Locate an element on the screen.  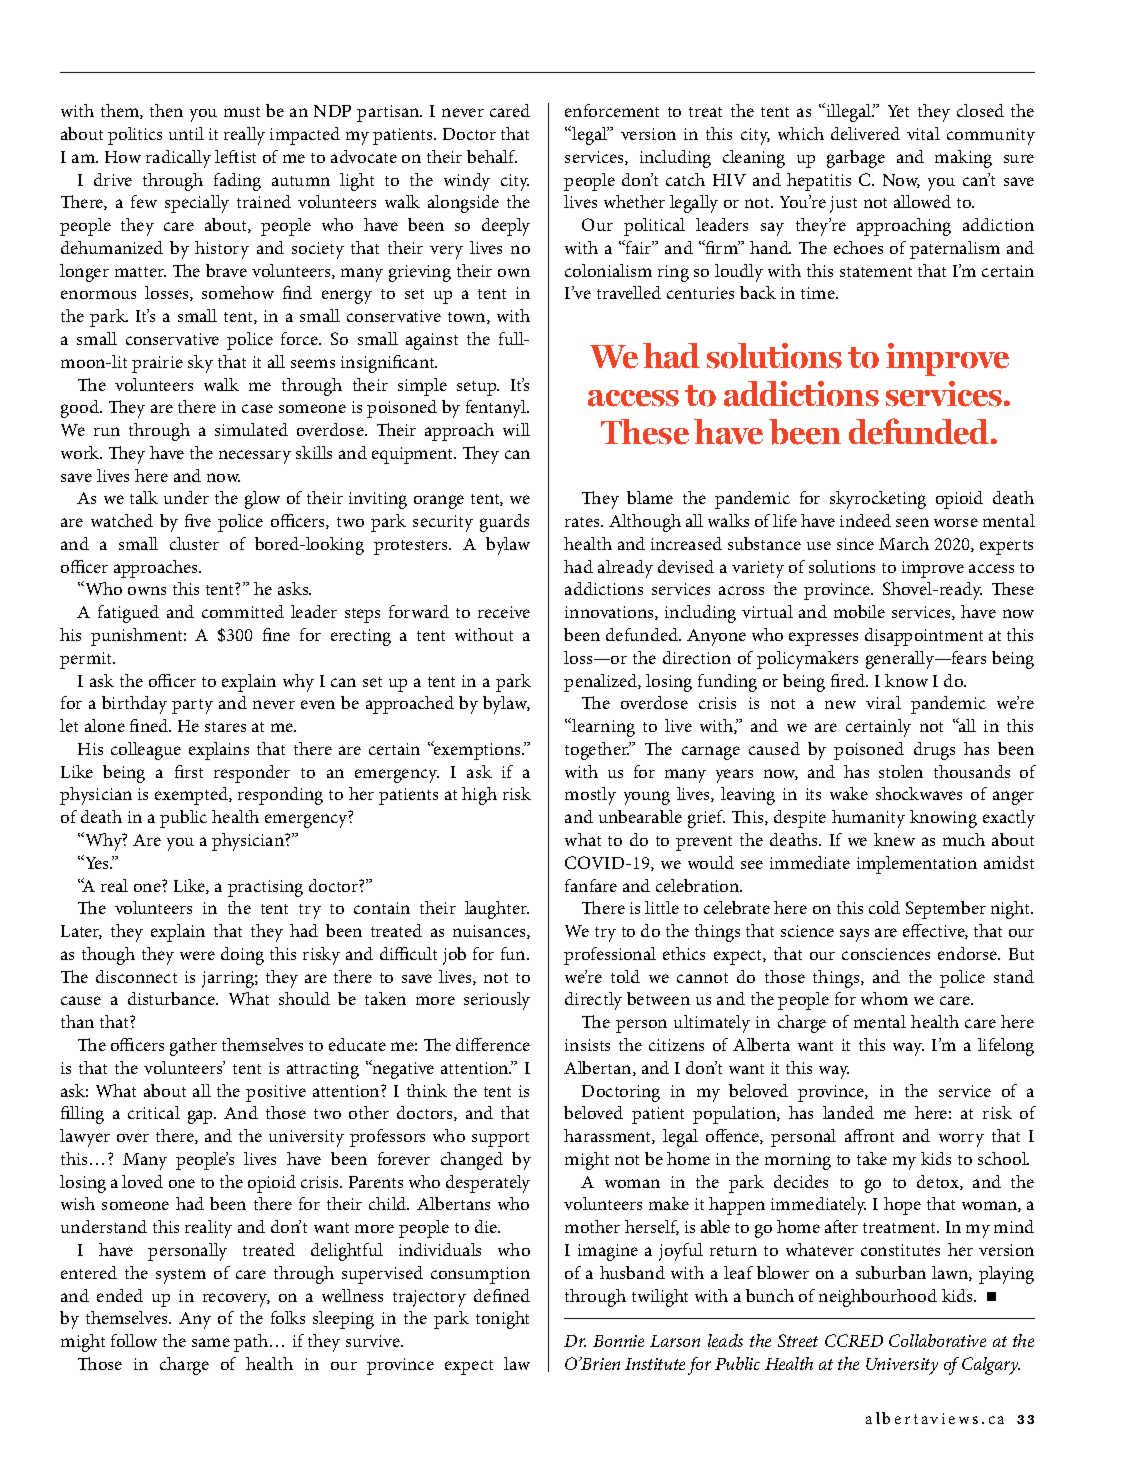
radically is located at coordinates (178, 159).
